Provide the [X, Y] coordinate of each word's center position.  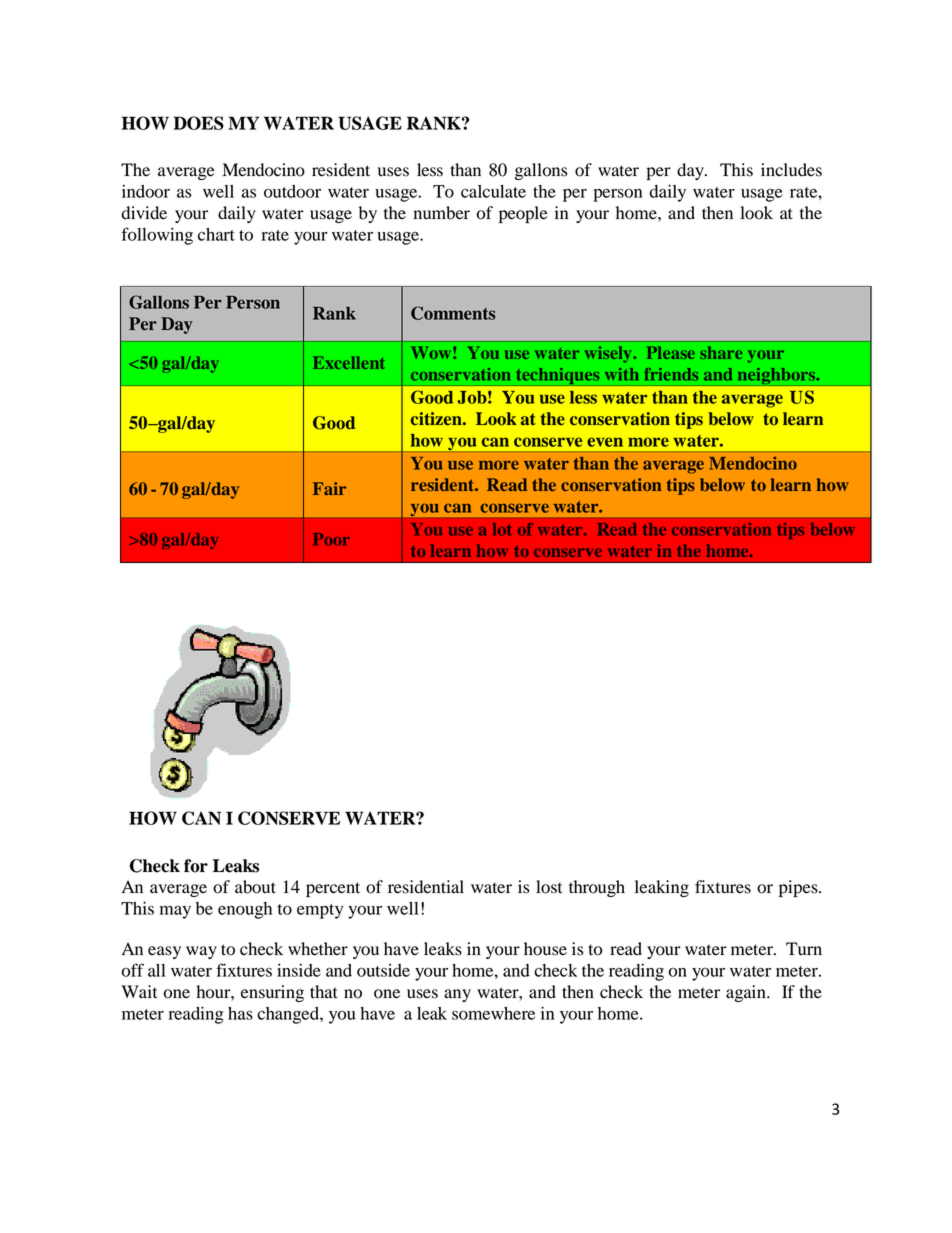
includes [791, 170]
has [240, 1013]
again [747, 993]
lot [502, 529]
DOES [199, 123]
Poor [331, 539]
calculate [493, 191]
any [457, 995]
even [605, 442]
